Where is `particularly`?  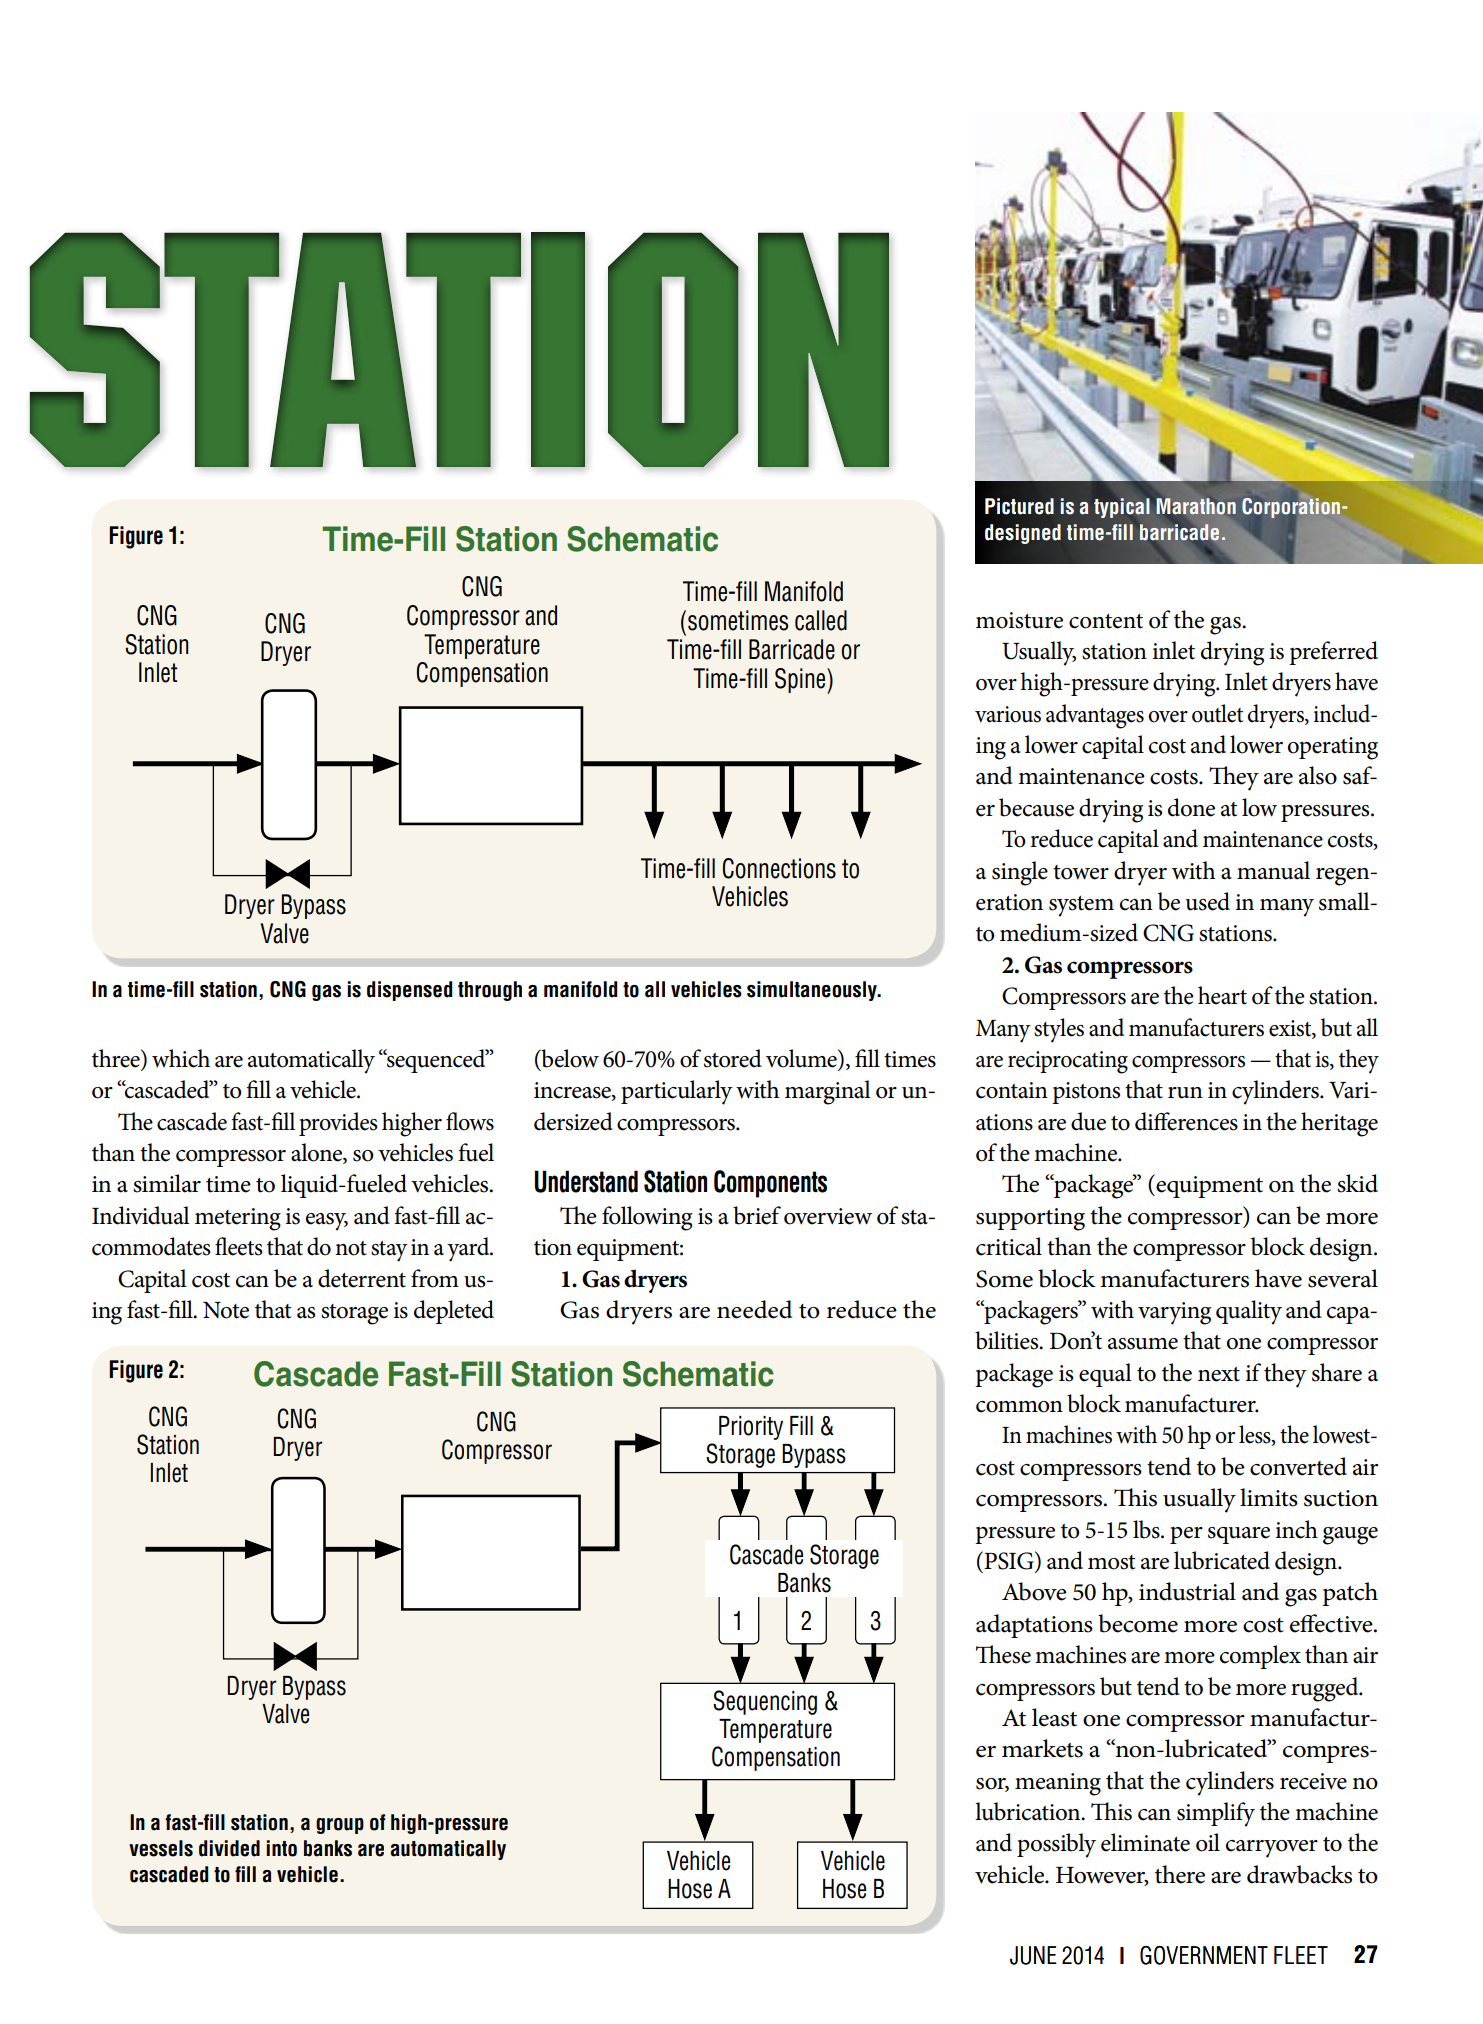
particularly is located at coordinates (677, 1092).
